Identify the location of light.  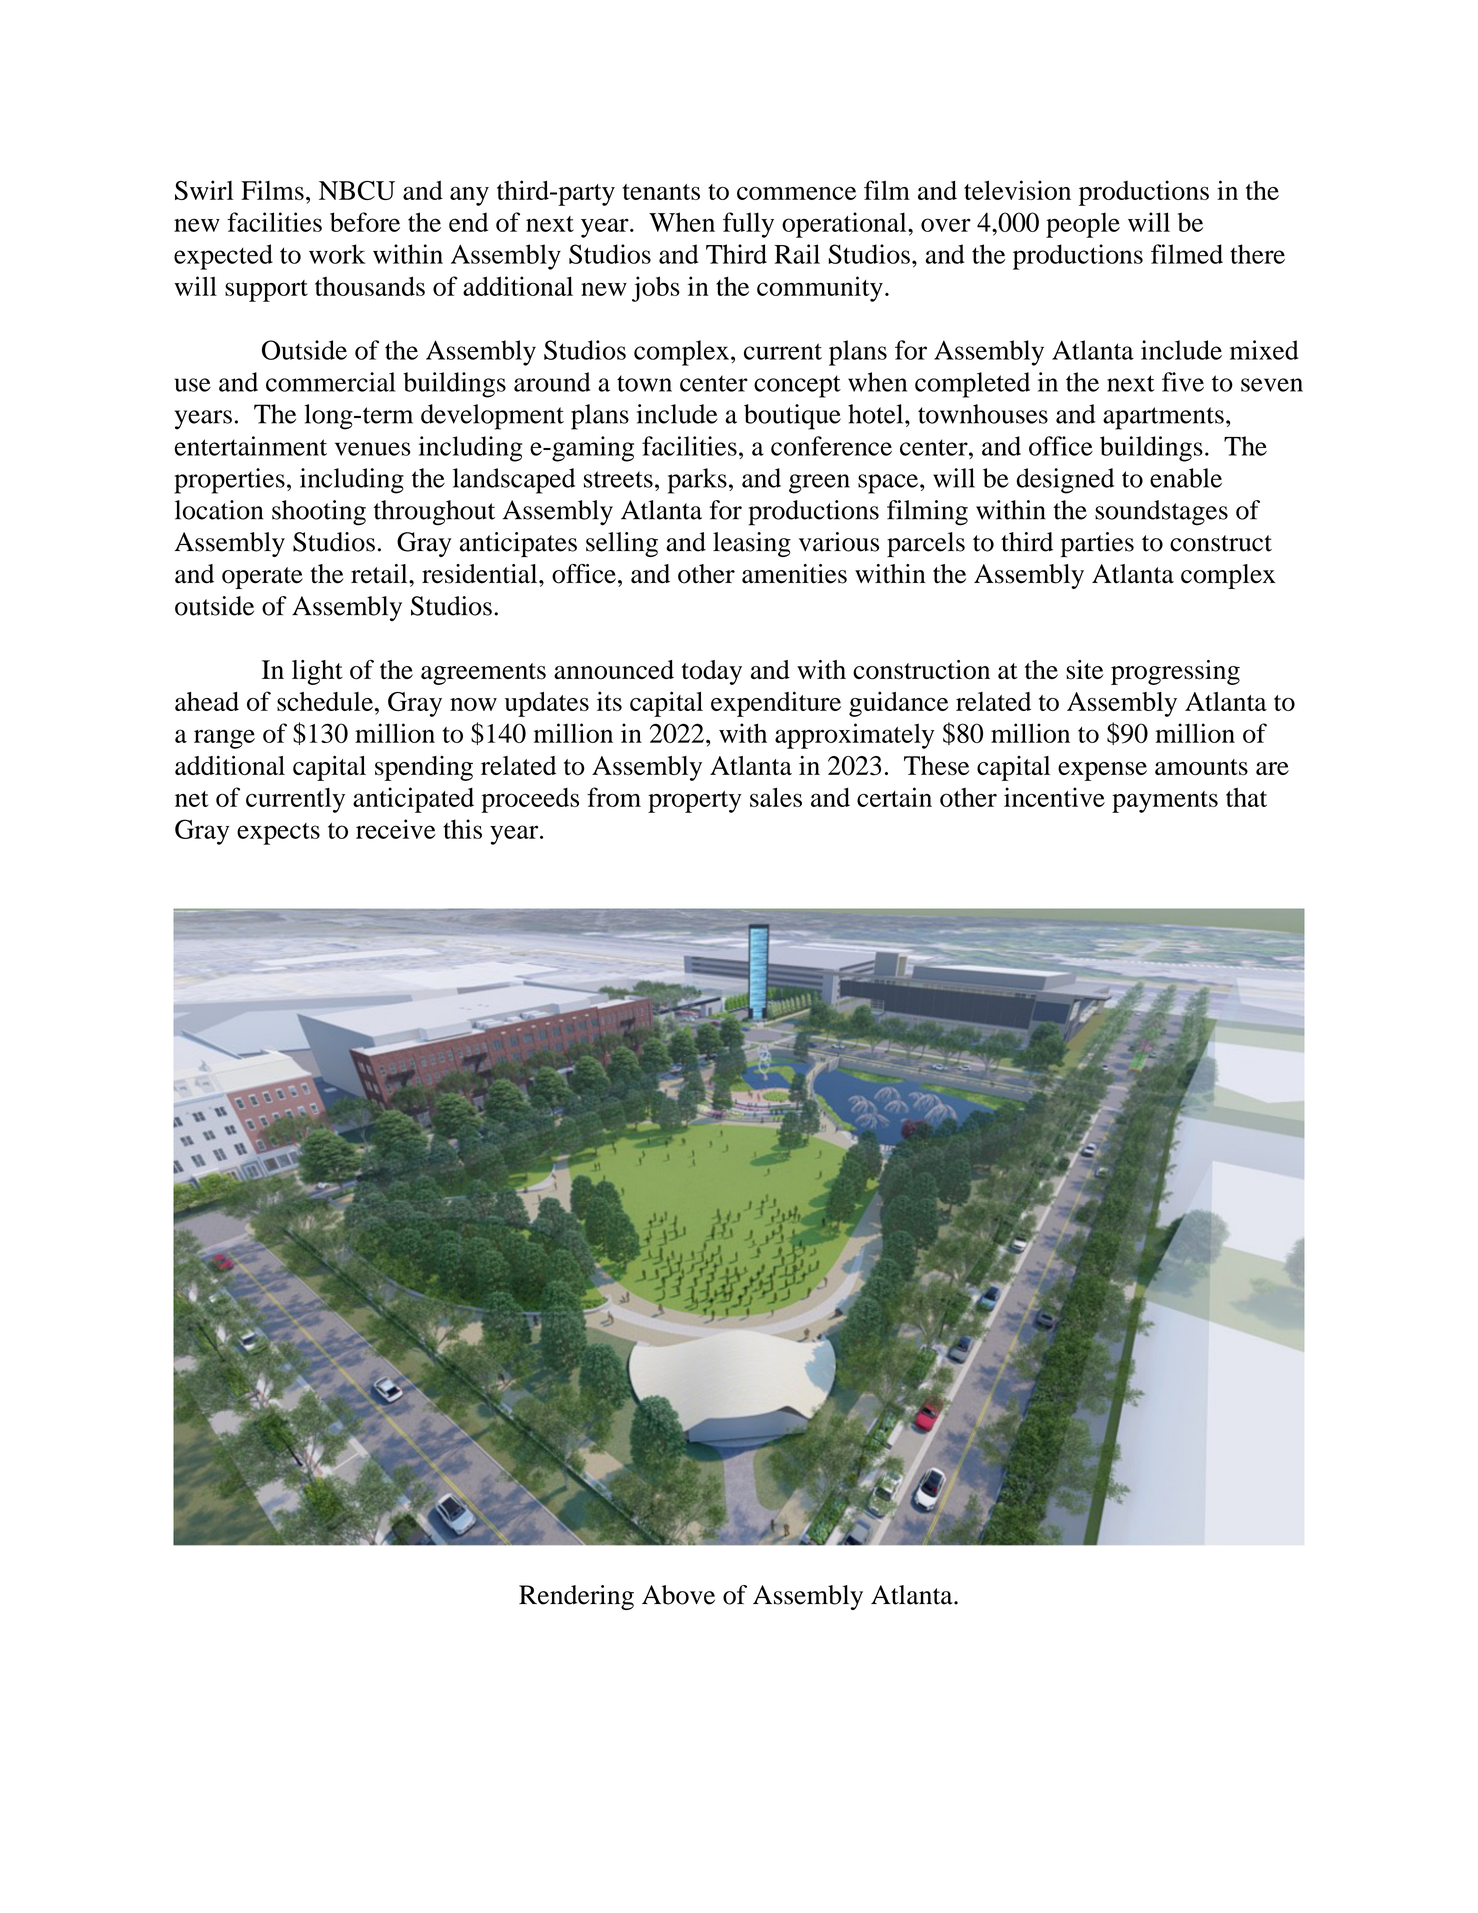
(317, 672).
